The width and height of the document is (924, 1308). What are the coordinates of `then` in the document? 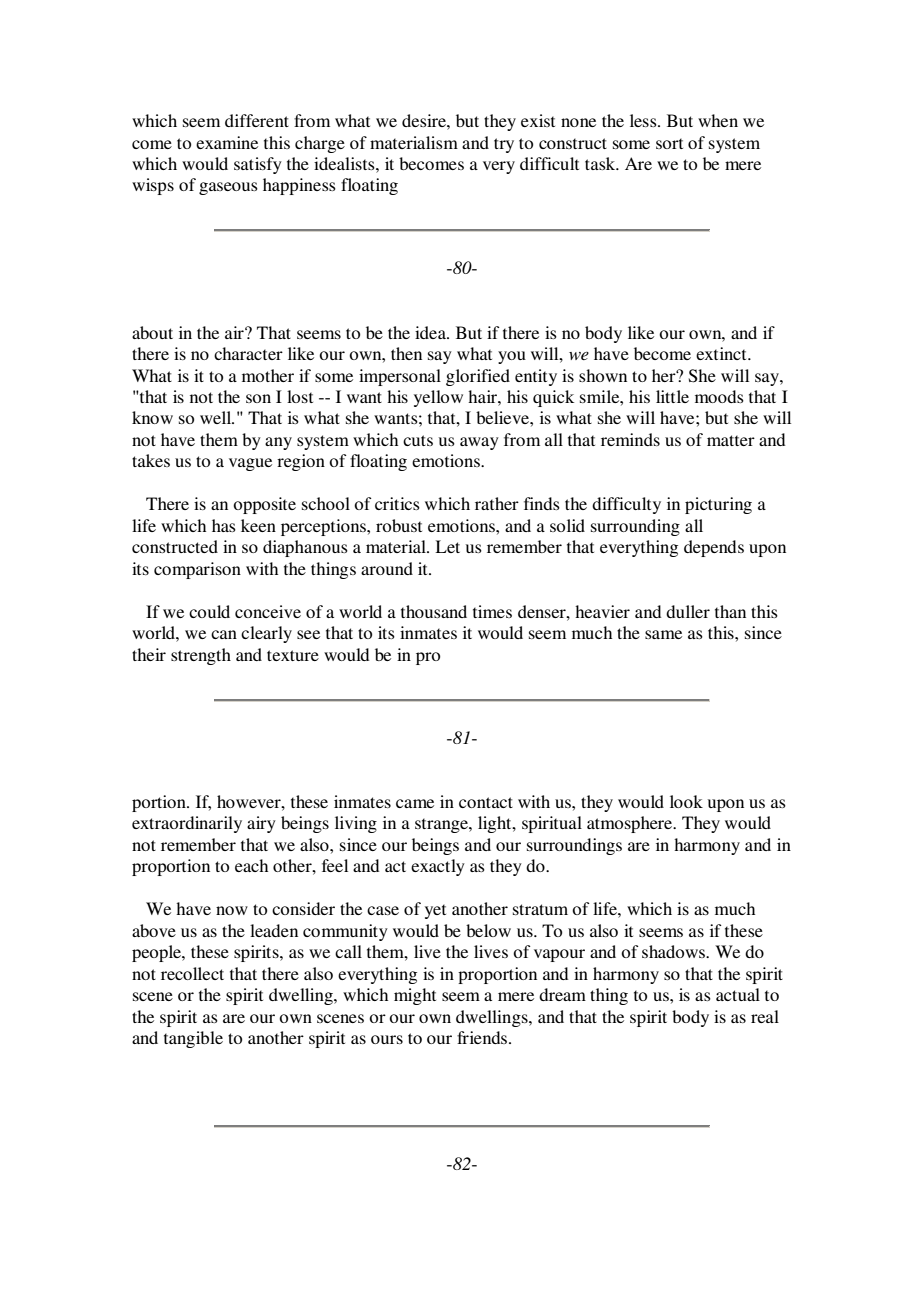 It's located at (406, 353).
